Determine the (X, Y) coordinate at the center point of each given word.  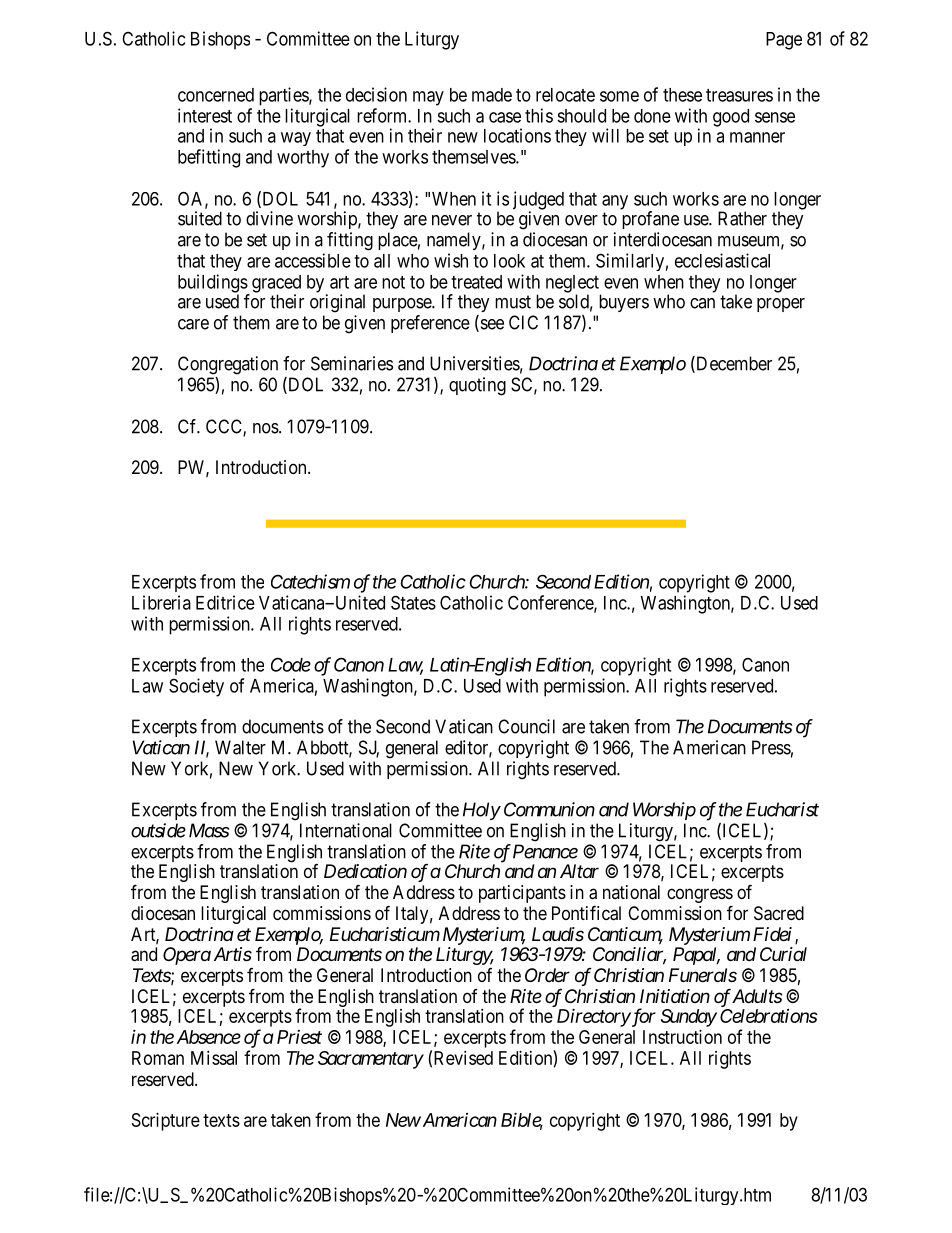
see (491, 325)
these (682, 95)
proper (781, 305)
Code (291, 664)
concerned (216, 95)
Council (526, 726)
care (193, 324)
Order (547, 975)
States (413, 602)
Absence (209, 1037)
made (492, 95)
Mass (209, 830)
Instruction (682, 1037)
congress (700, 897)
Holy (481, 811)
